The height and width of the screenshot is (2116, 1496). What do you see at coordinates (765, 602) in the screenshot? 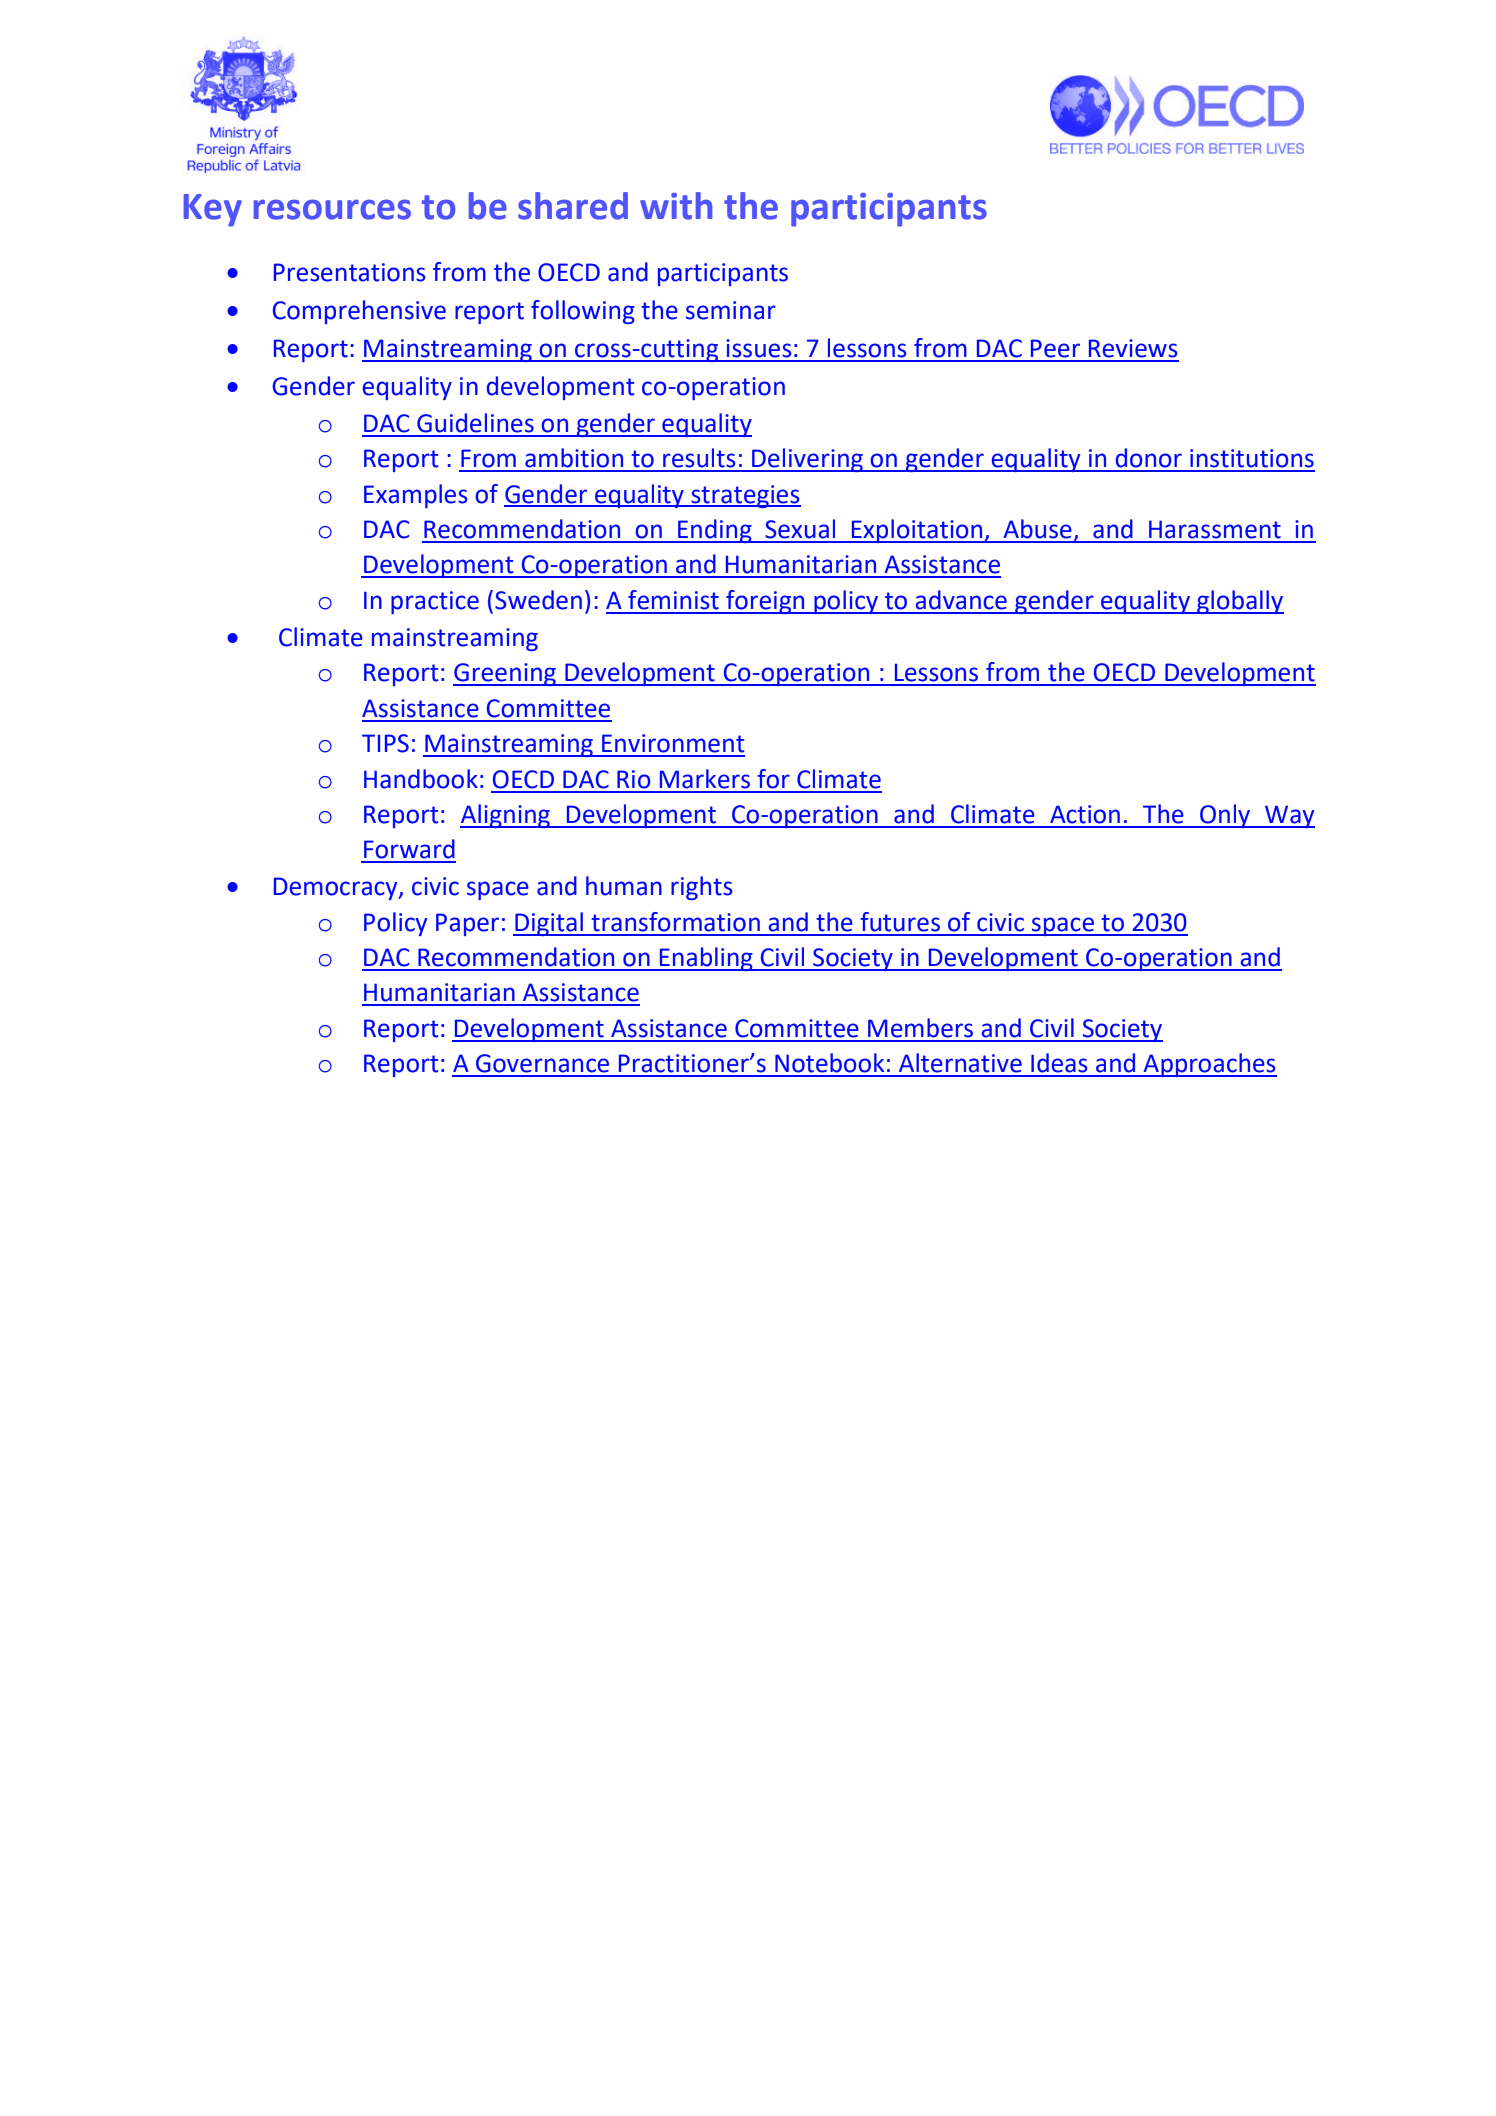
I see `foreign` at bounding box center [765, 602].
